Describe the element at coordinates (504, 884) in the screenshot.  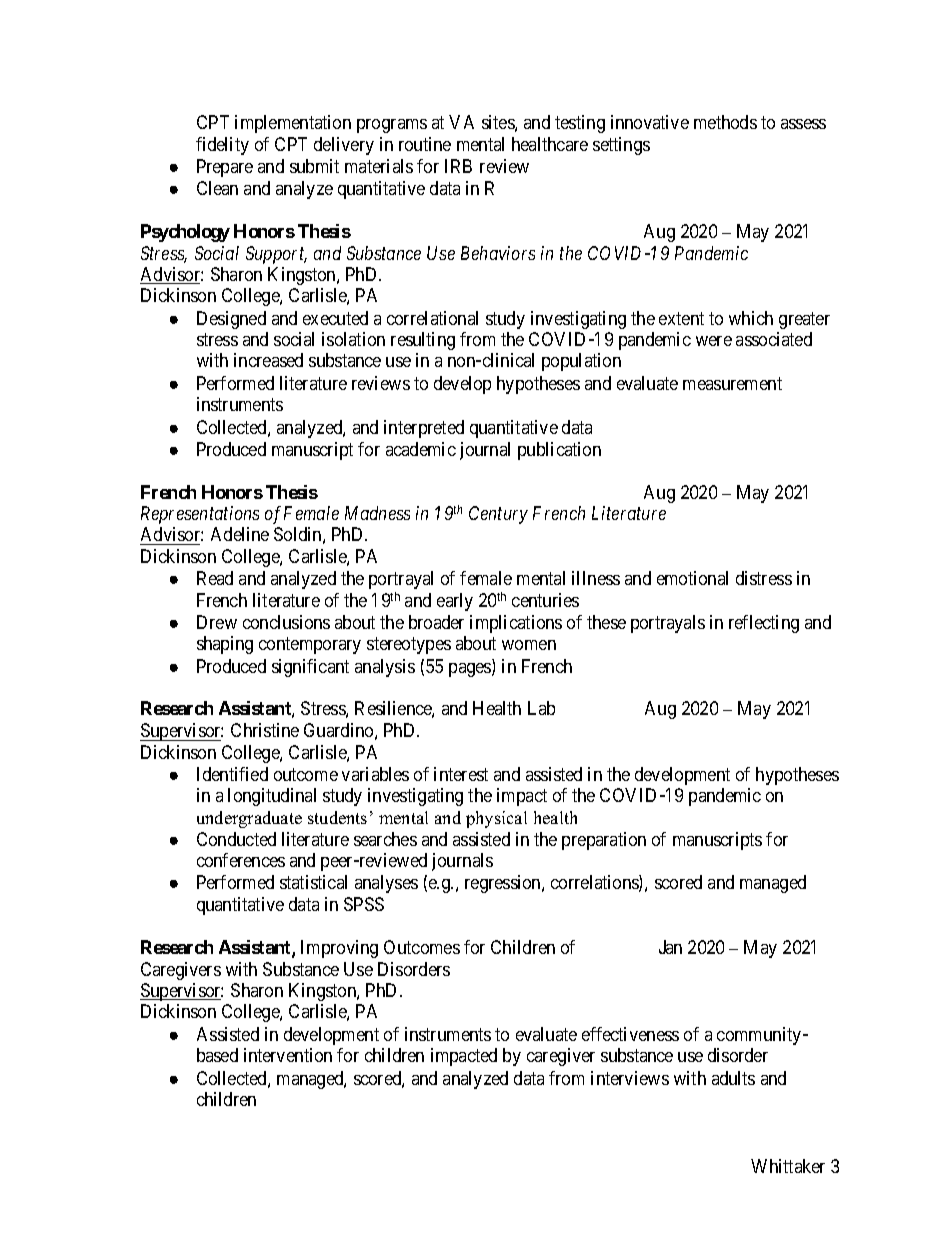
I see `regression` at that location.
